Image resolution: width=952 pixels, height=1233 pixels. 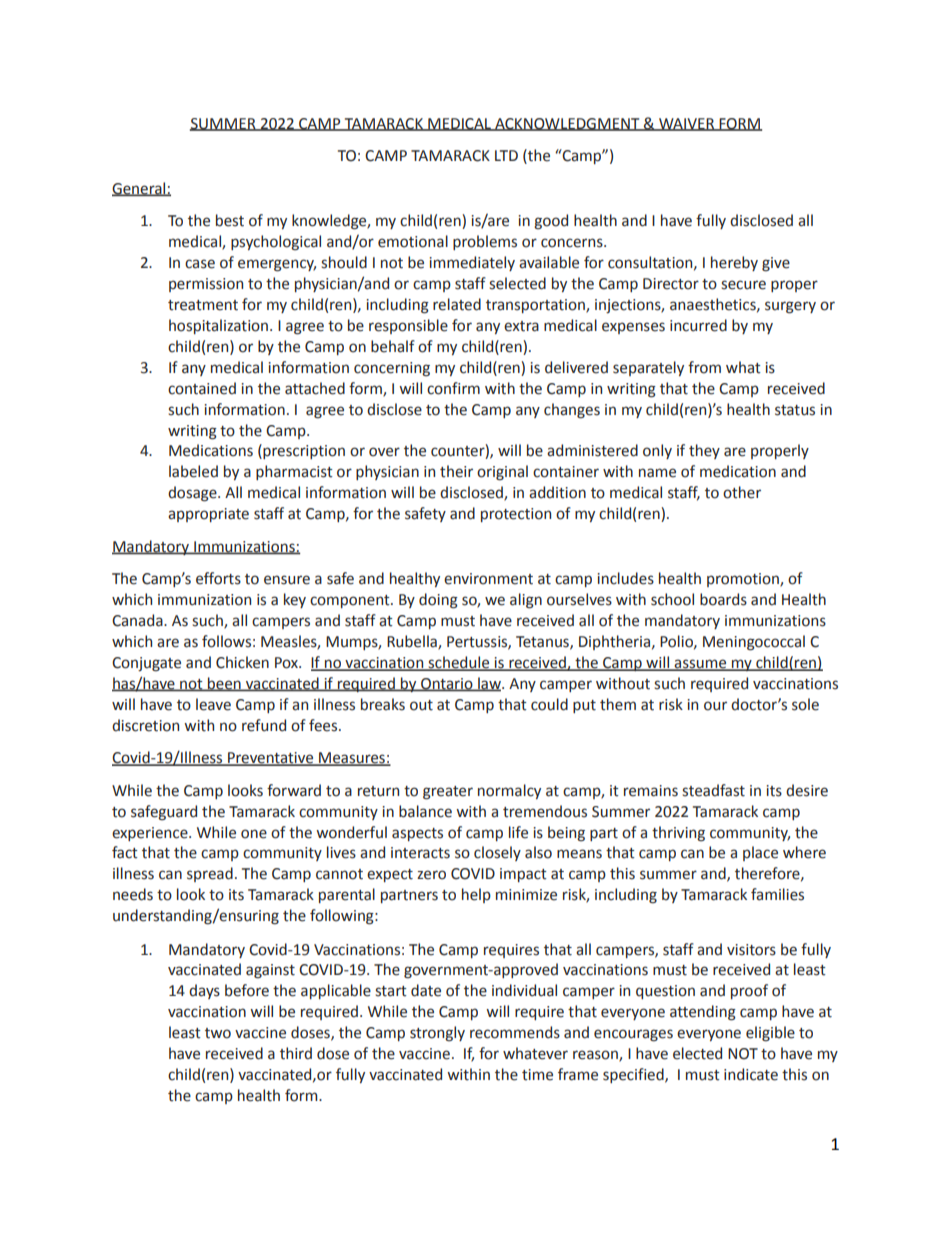 I want to click on doing, so click(x=438, y=601).
